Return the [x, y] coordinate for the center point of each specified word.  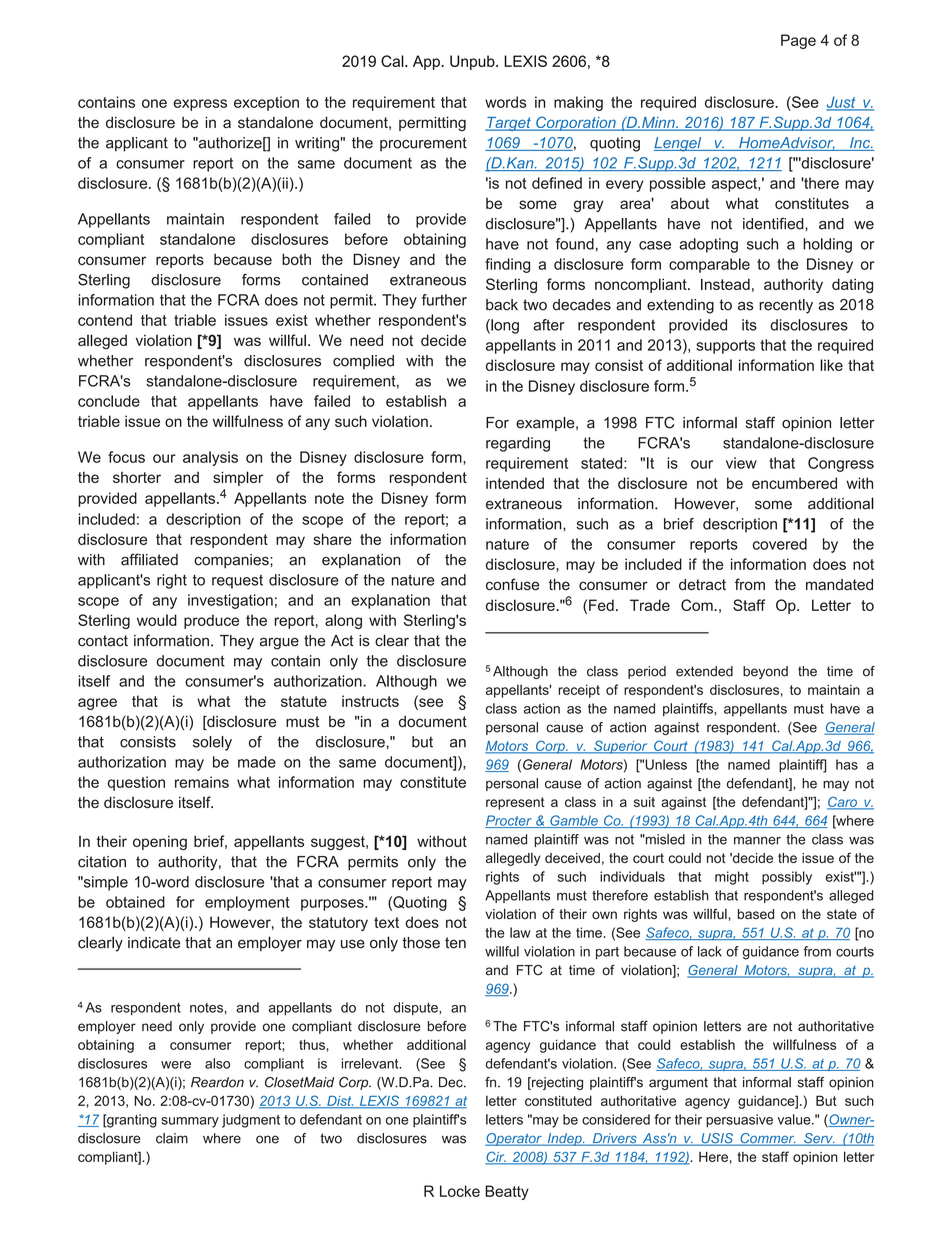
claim [172, 1138]
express [200, 105]
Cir [496, 1157]
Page [798, 41]
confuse [512, 584]
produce [211, 621]
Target [509, 124]
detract [702, 585]
